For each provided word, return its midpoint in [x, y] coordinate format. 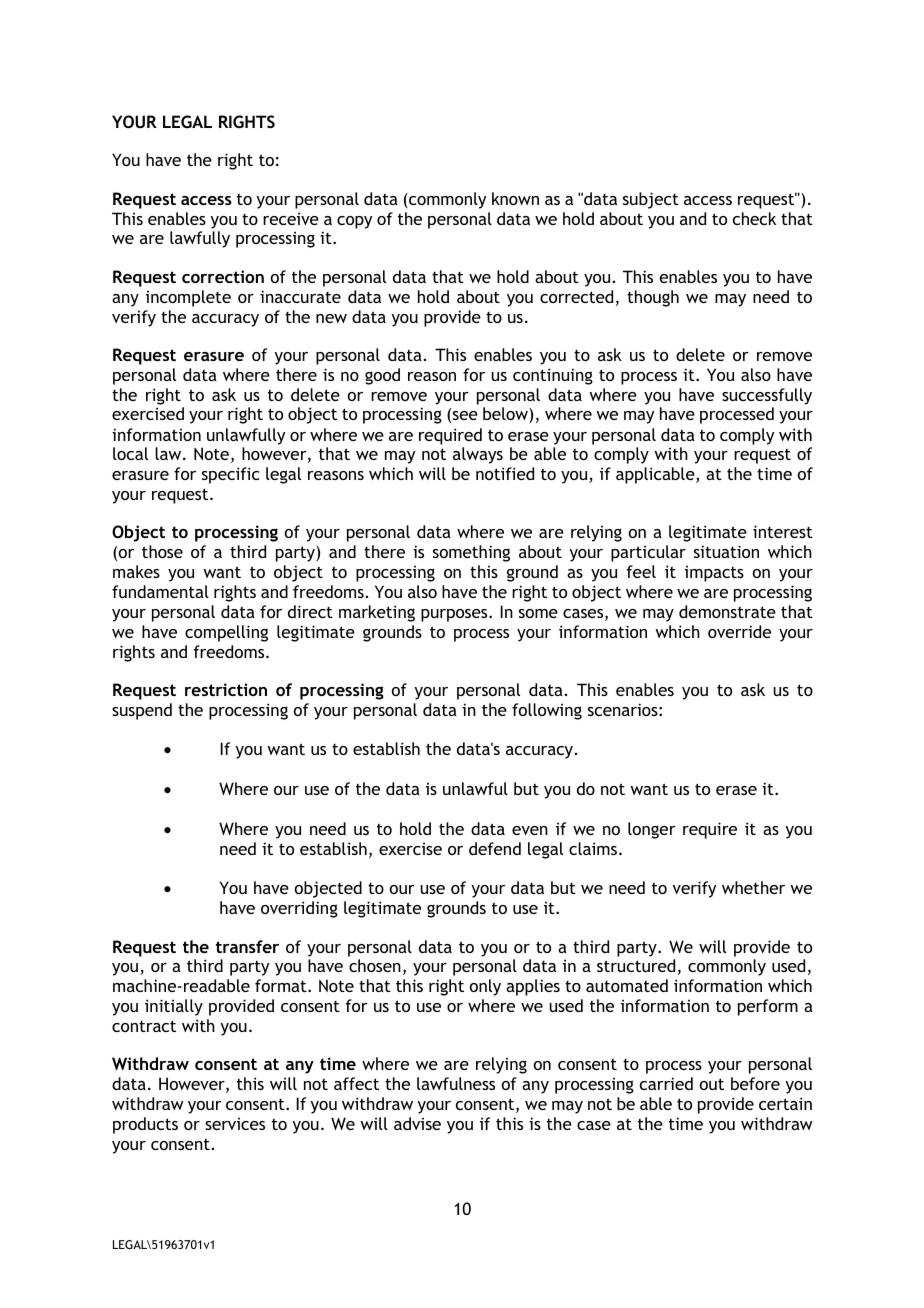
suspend [142, 711]
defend [495, 848]
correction [223, 276]
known [515, 198]
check [754, 218]
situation [726, 551]
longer [652, 830]
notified [505, 473]
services [235, 1124]
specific [230, 475]
